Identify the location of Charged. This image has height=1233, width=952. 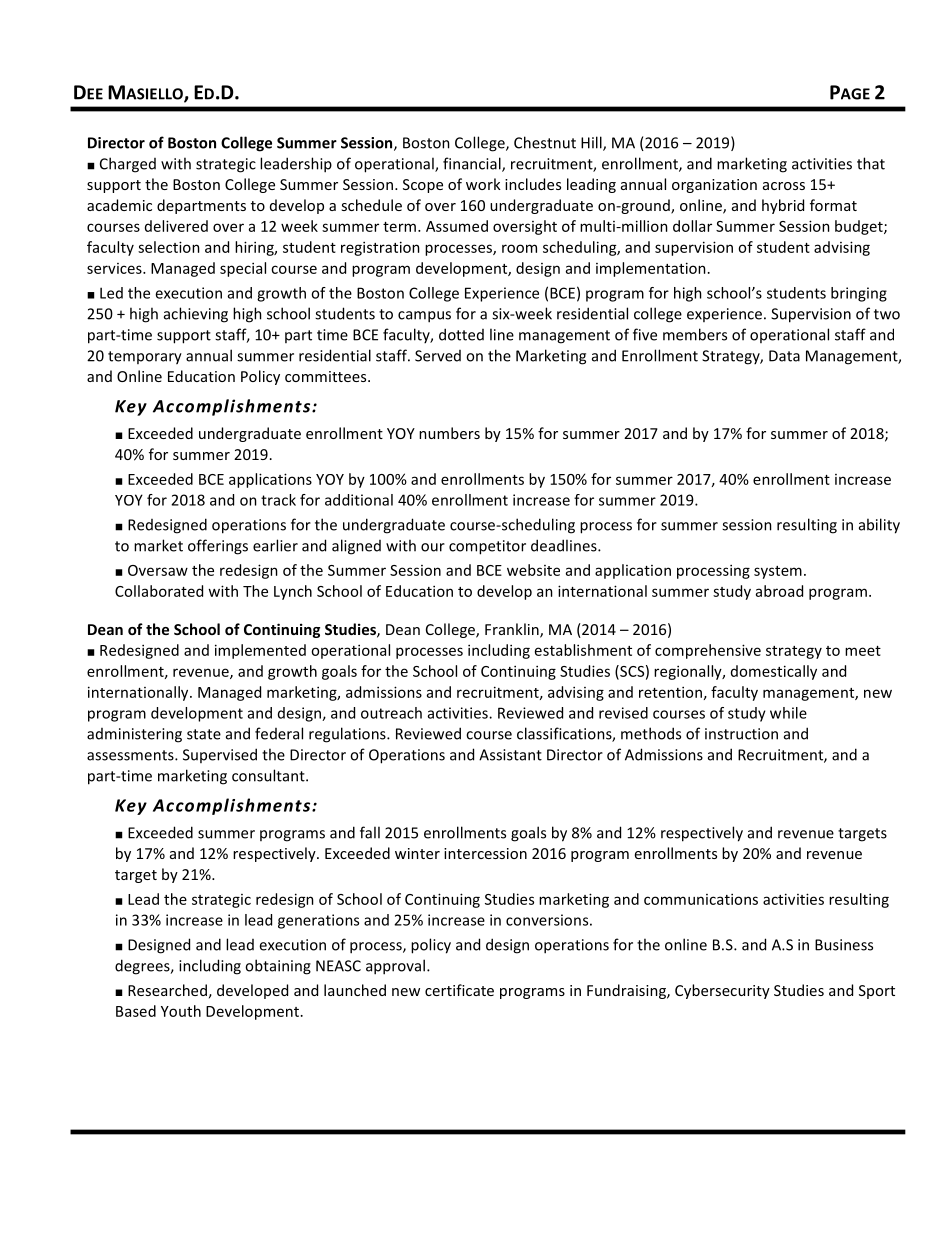
(128, 165).
